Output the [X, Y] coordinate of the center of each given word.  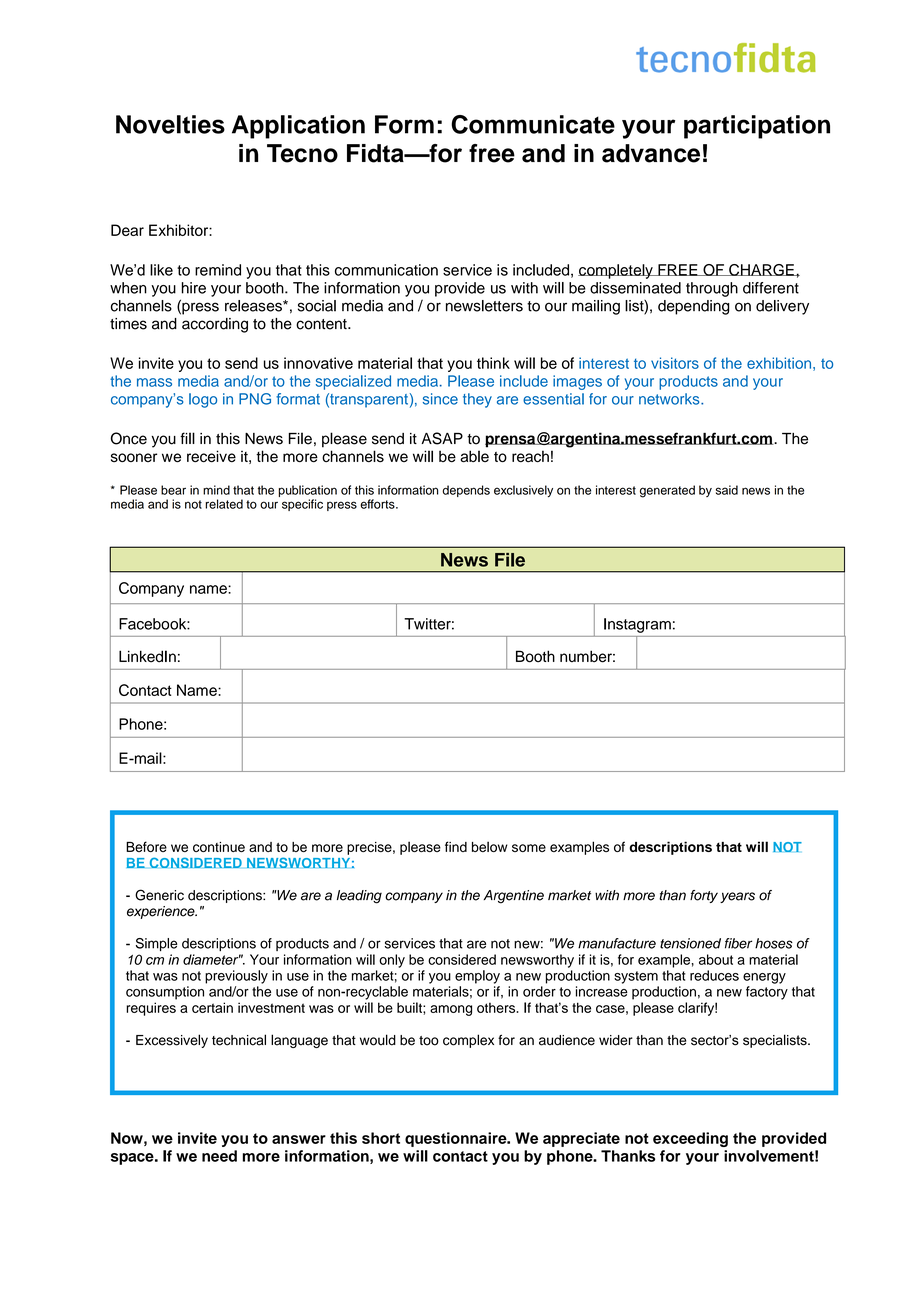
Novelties [170, 124]
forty [704, 896]
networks [670, 399]
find [456, 846]
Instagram [637, 625]
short [381, 1138]
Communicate [533, 124]
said [727, 490]
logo [203, 400]
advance [651, 153]
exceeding [690, 1139]
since [440, 399]
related [224, 504]
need [219, 1156]
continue [219, 847]
